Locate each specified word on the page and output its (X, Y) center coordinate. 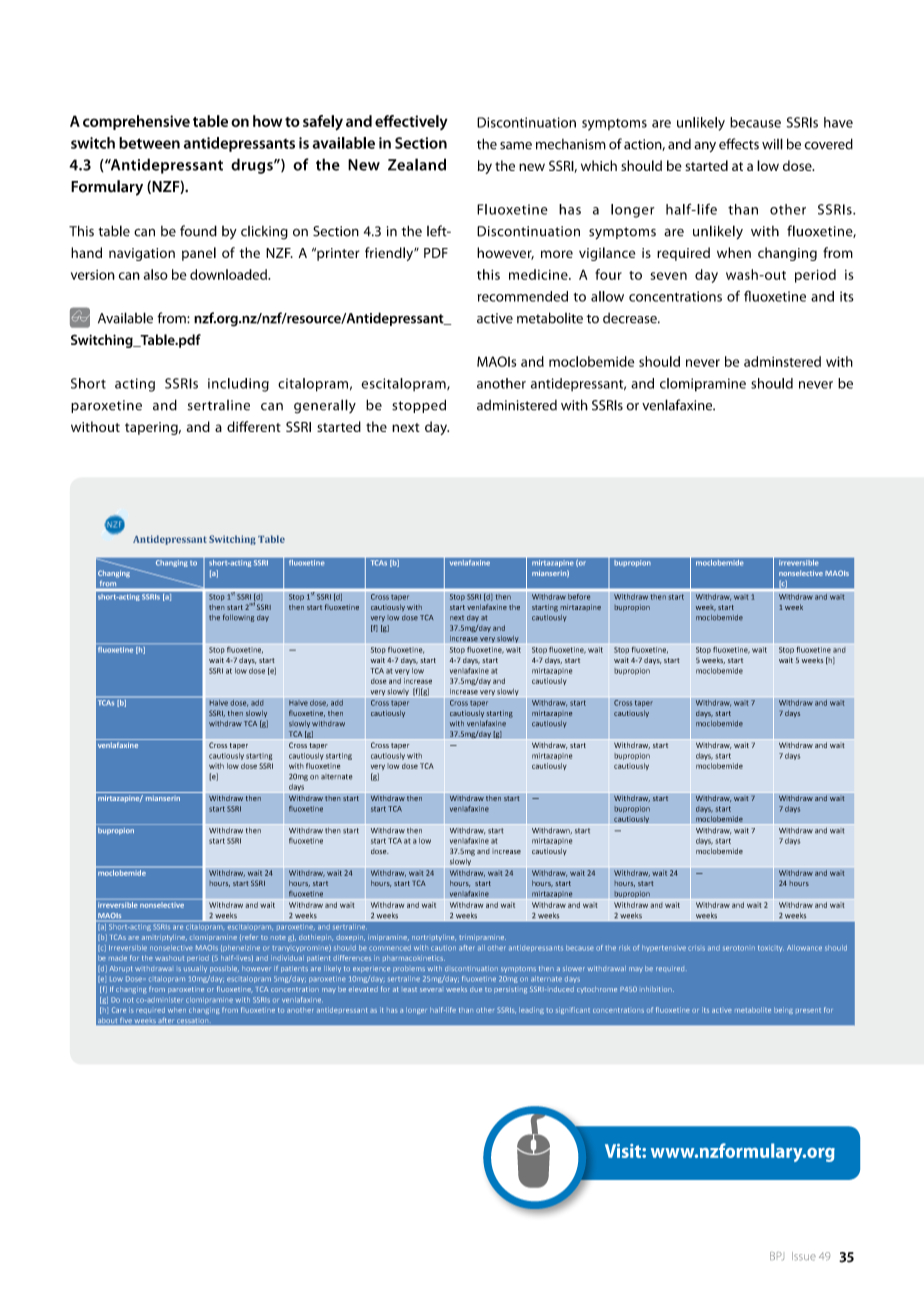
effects (739, 144)
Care (119, 1010)
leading (531, 1010)
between (149, 143)
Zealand (417, 164)
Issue (804, 1256)
